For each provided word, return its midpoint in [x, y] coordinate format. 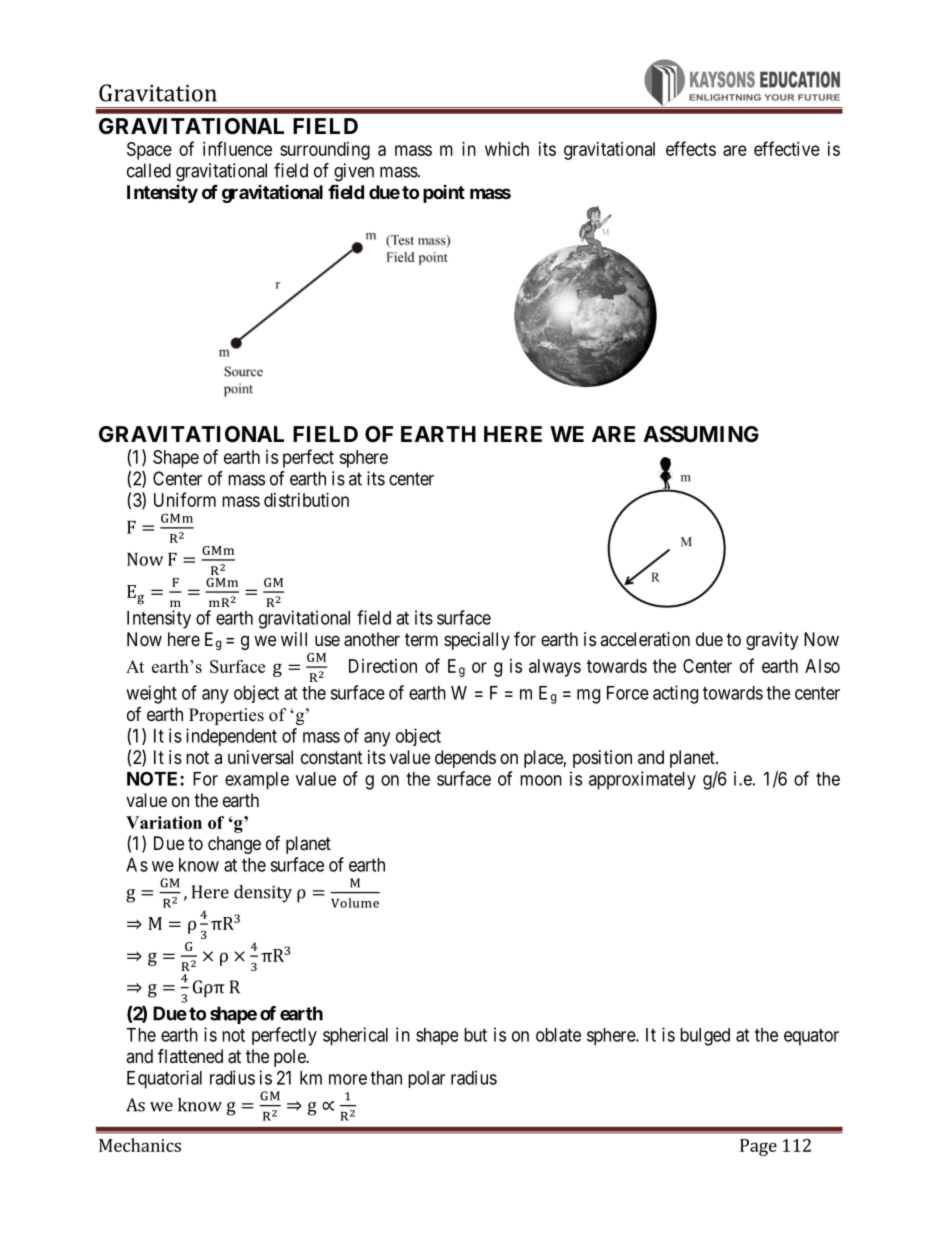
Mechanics [140, 1145]
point [444, 194]
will [294, 639]
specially [477, 641]
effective [787, 148]
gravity [772, 641]
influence [237, 148]
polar [426, 1079]
